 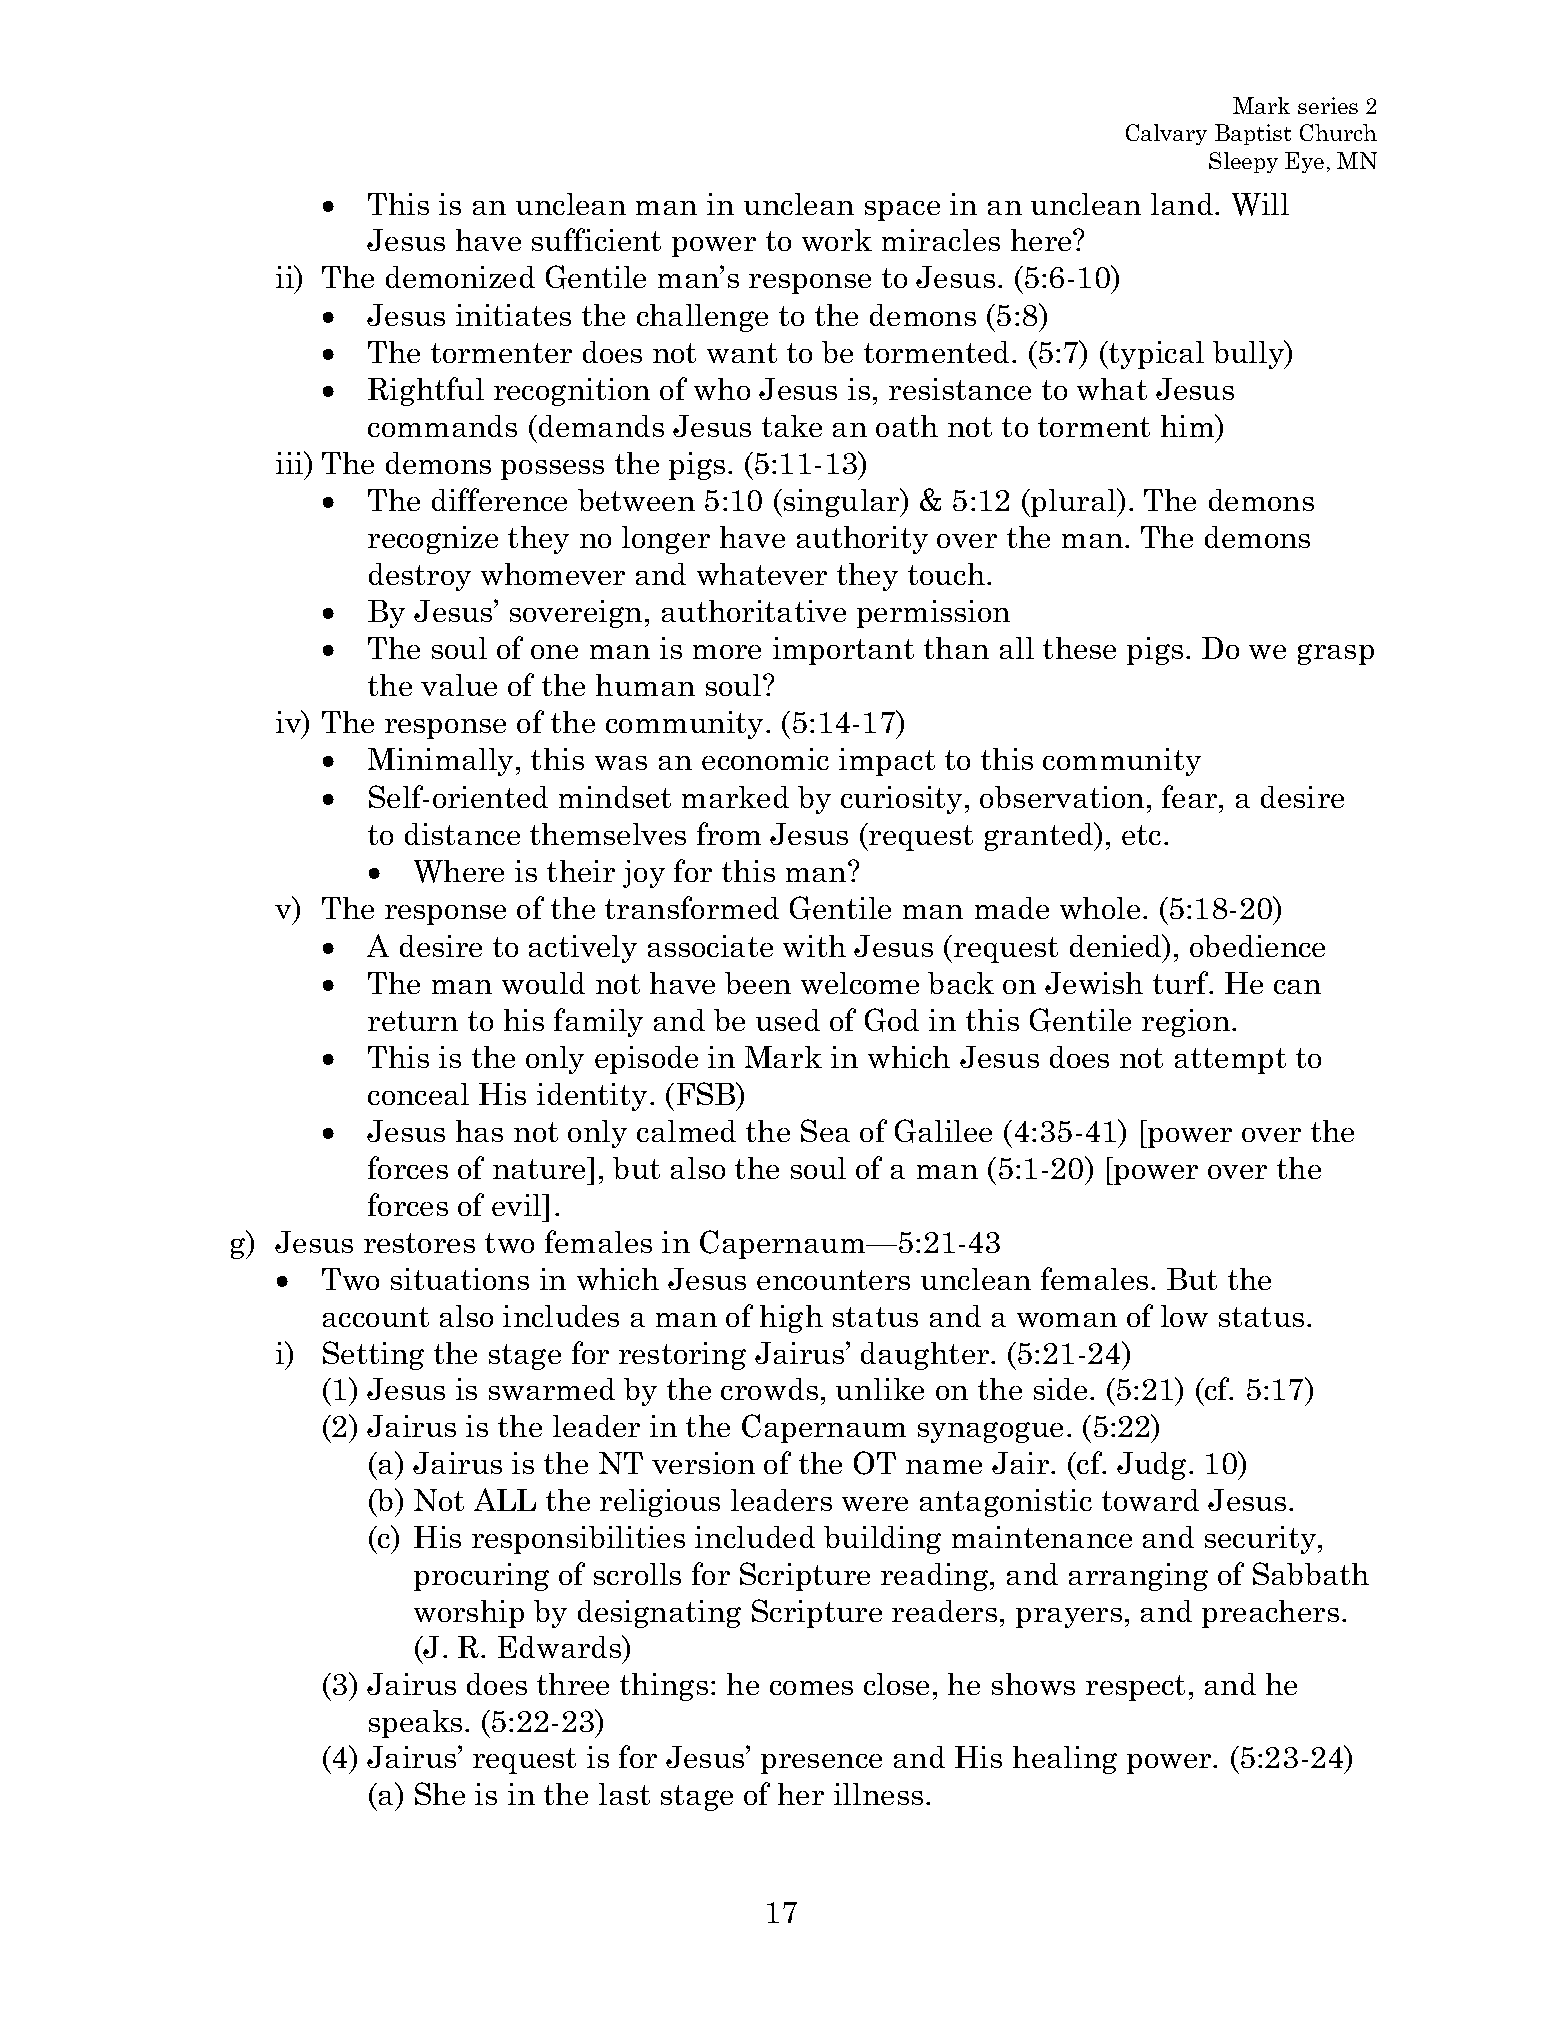 What do you see at coordinates (1257, 946) in the screenshot?
I see `obedience` at bounding box center [1257, 946].
